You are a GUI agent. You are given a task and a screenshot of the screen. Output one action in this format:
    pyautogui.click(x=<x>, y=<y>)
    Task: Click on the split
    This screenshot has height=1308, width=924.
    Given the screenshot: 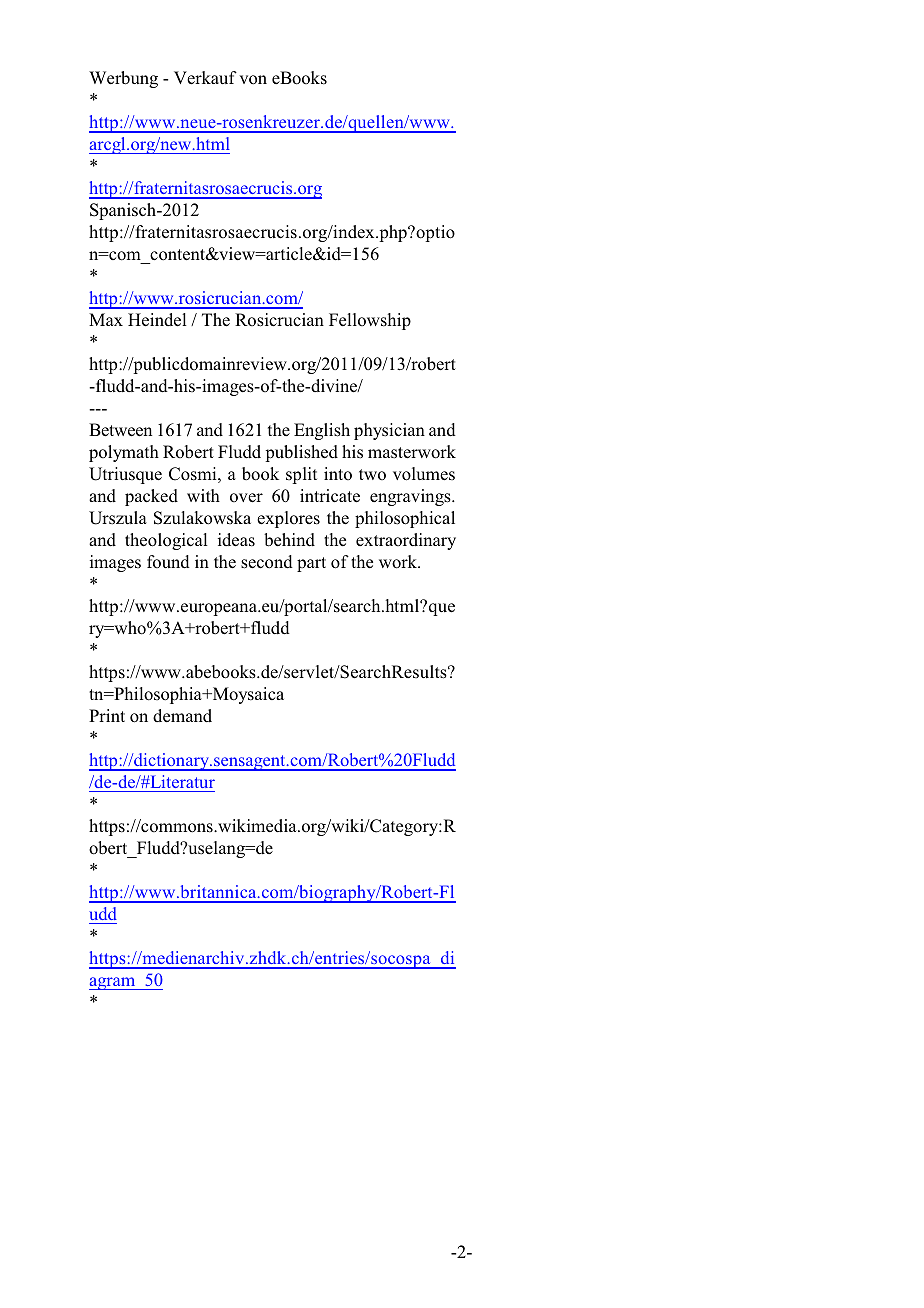 What is the action you would take?
    pyautogui.click(x=301, y=475)
